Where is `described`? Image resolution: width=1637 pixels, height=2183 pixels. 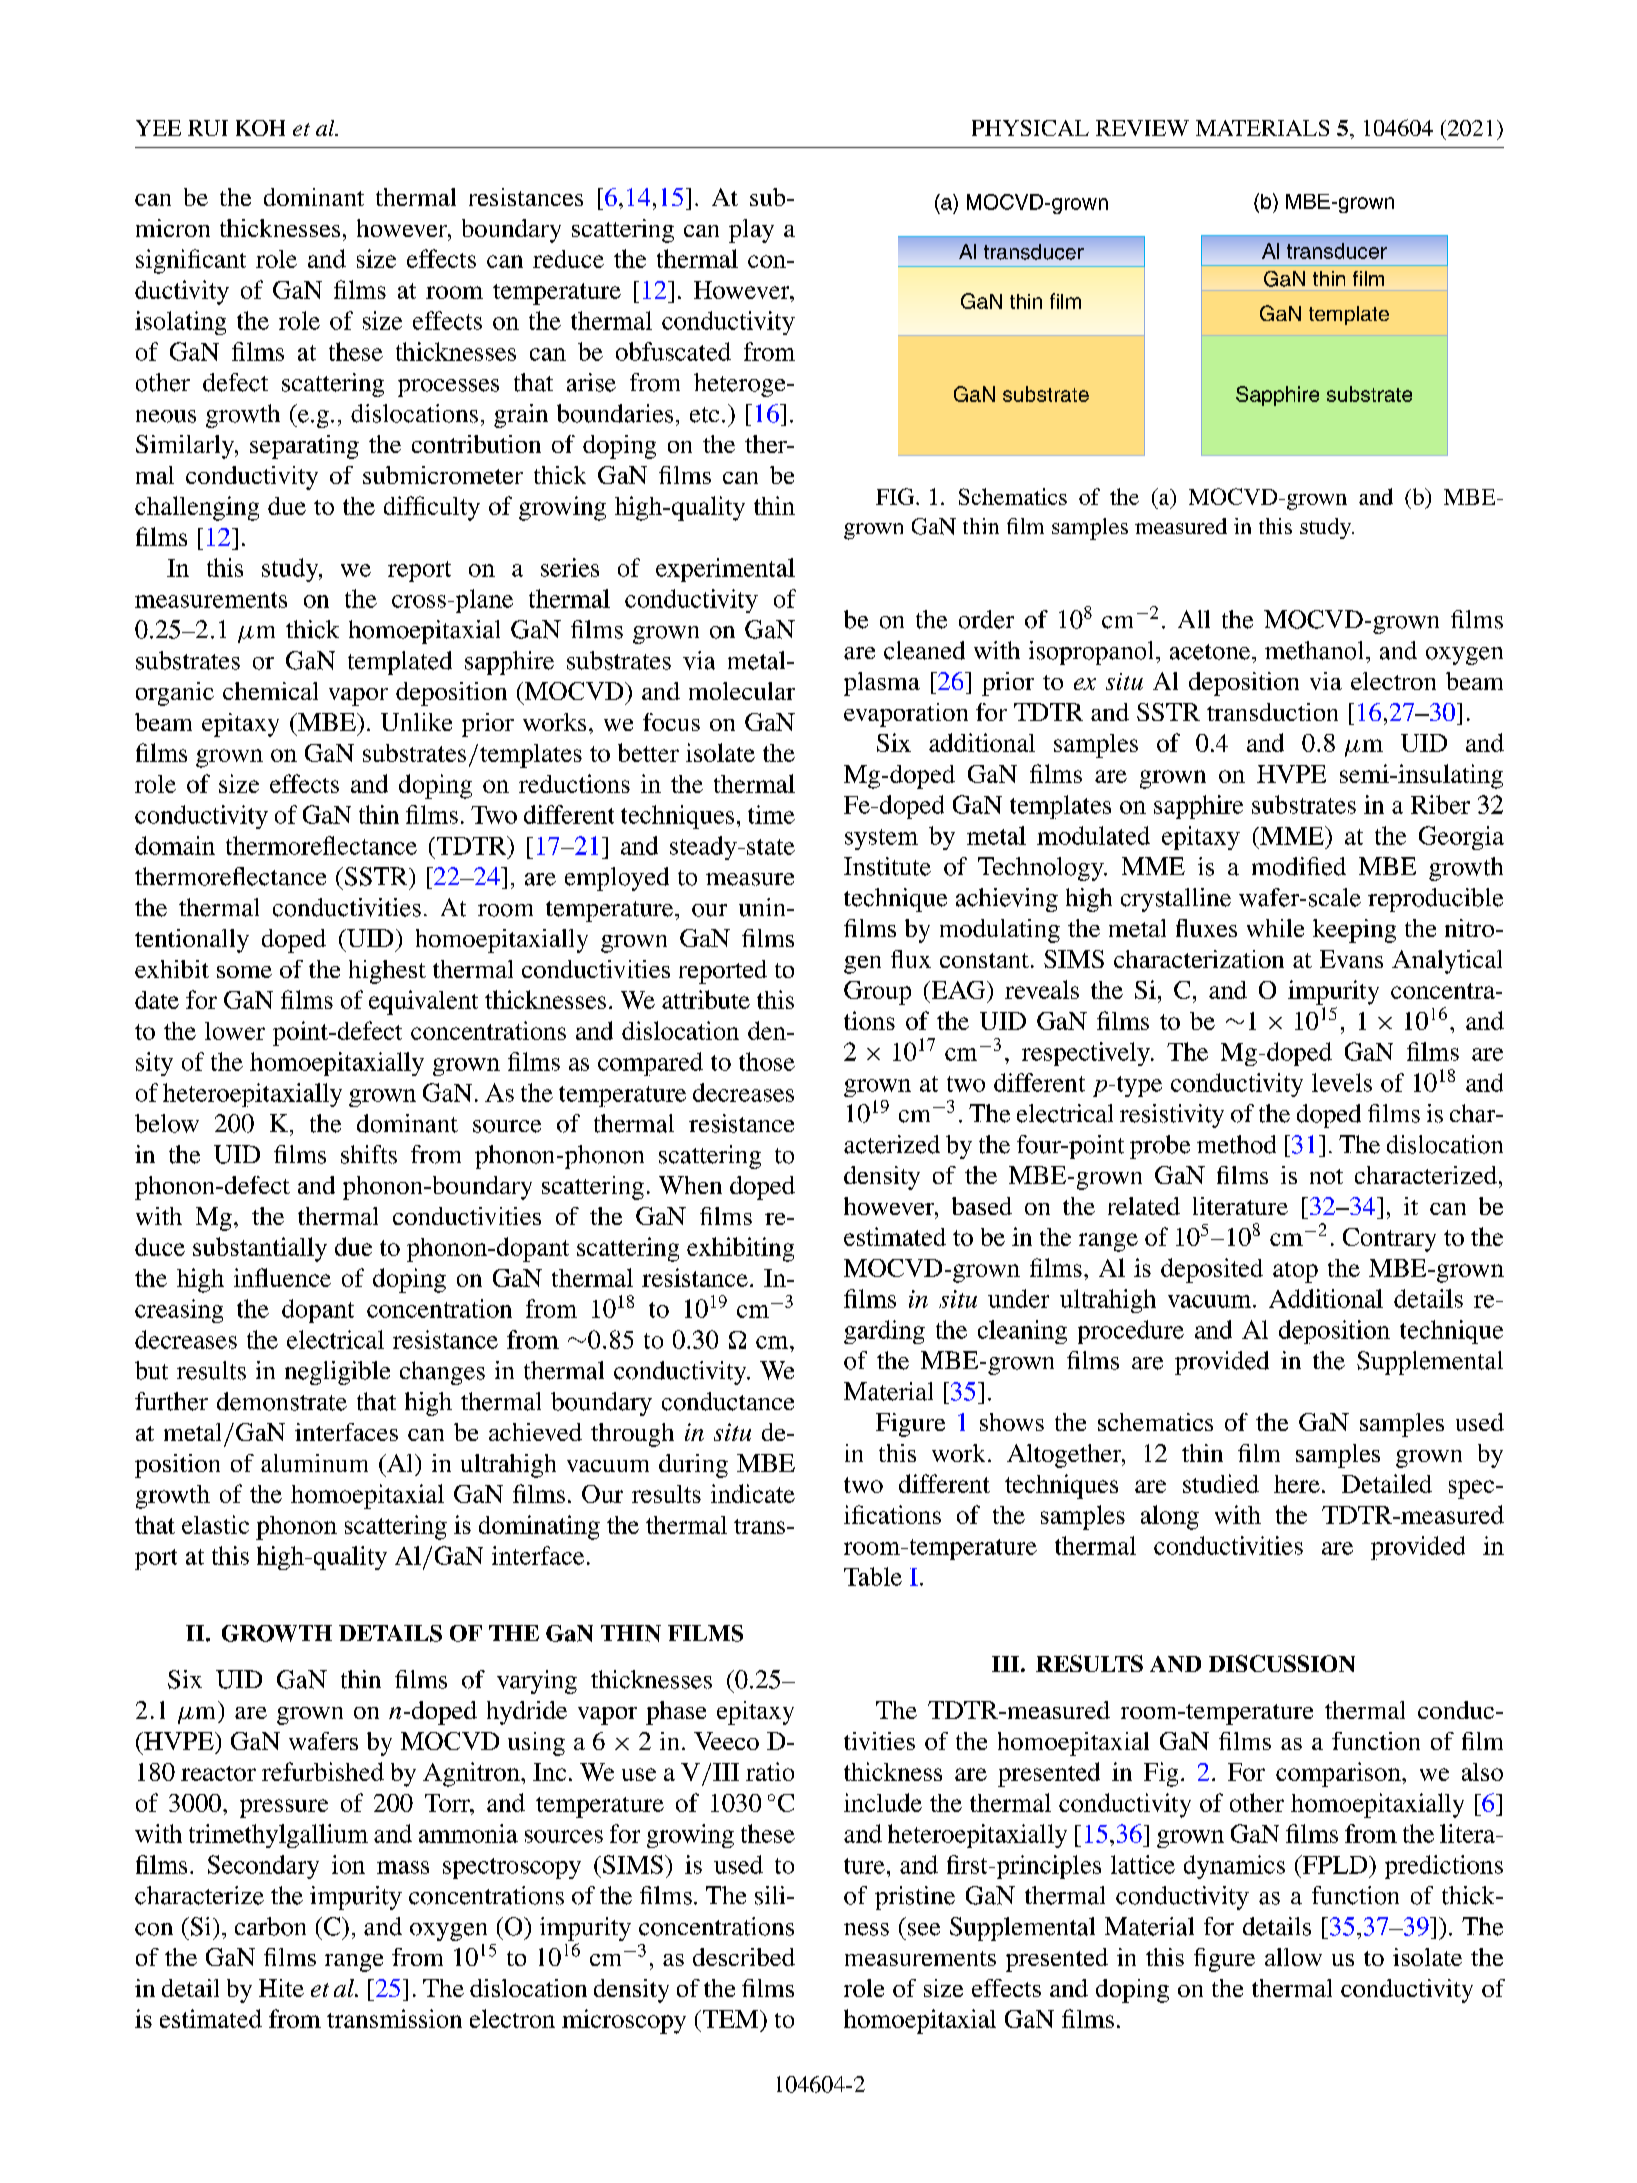 described is located at coordinates (744, 1957).
